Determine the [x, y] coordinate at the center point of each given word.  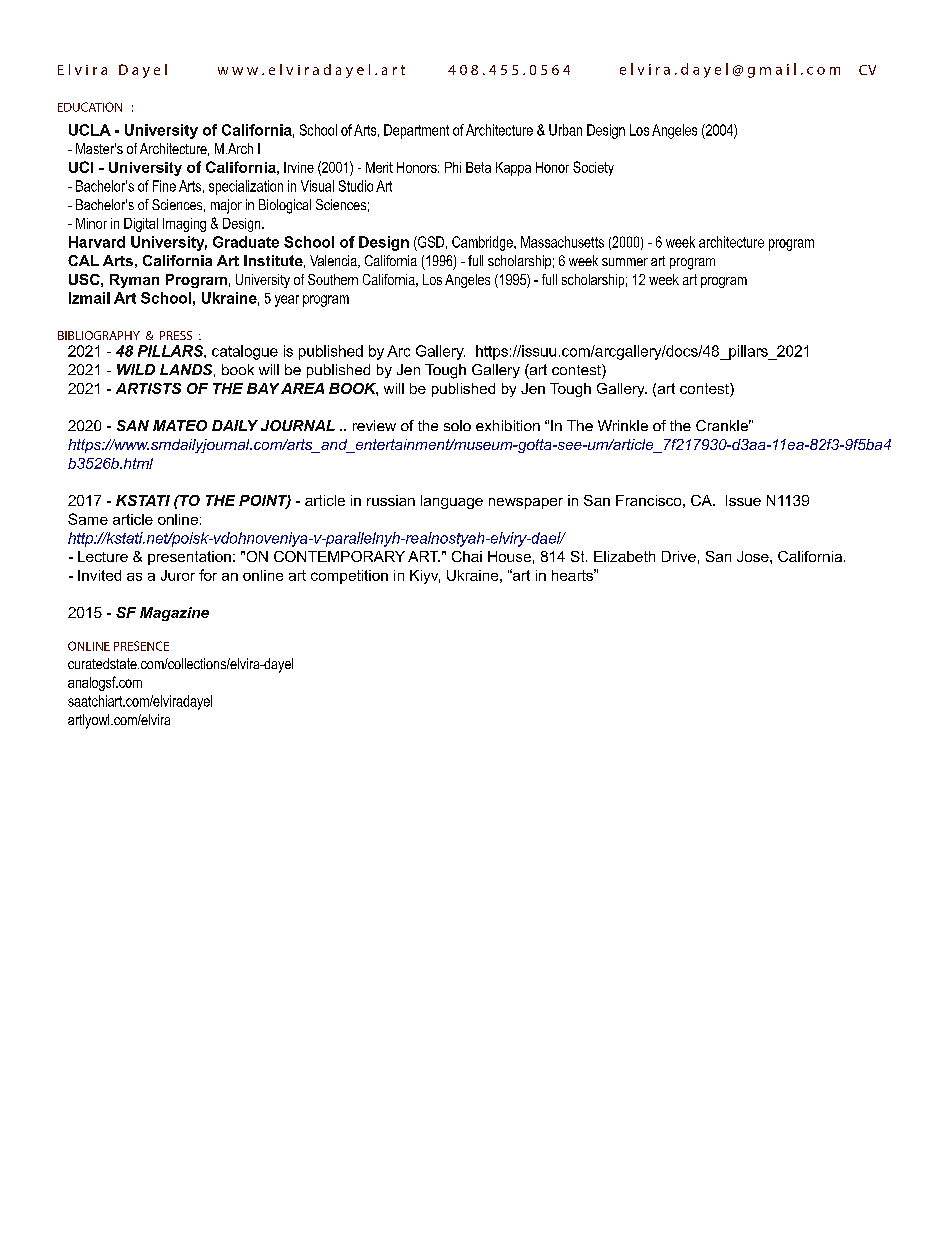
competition [349, 577]
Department [416, 131]
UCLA [90, 130]
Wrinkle [623, 425]
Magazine [174, 614]
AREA [302, 388]
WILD [136, 369]
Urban [565, 130]
